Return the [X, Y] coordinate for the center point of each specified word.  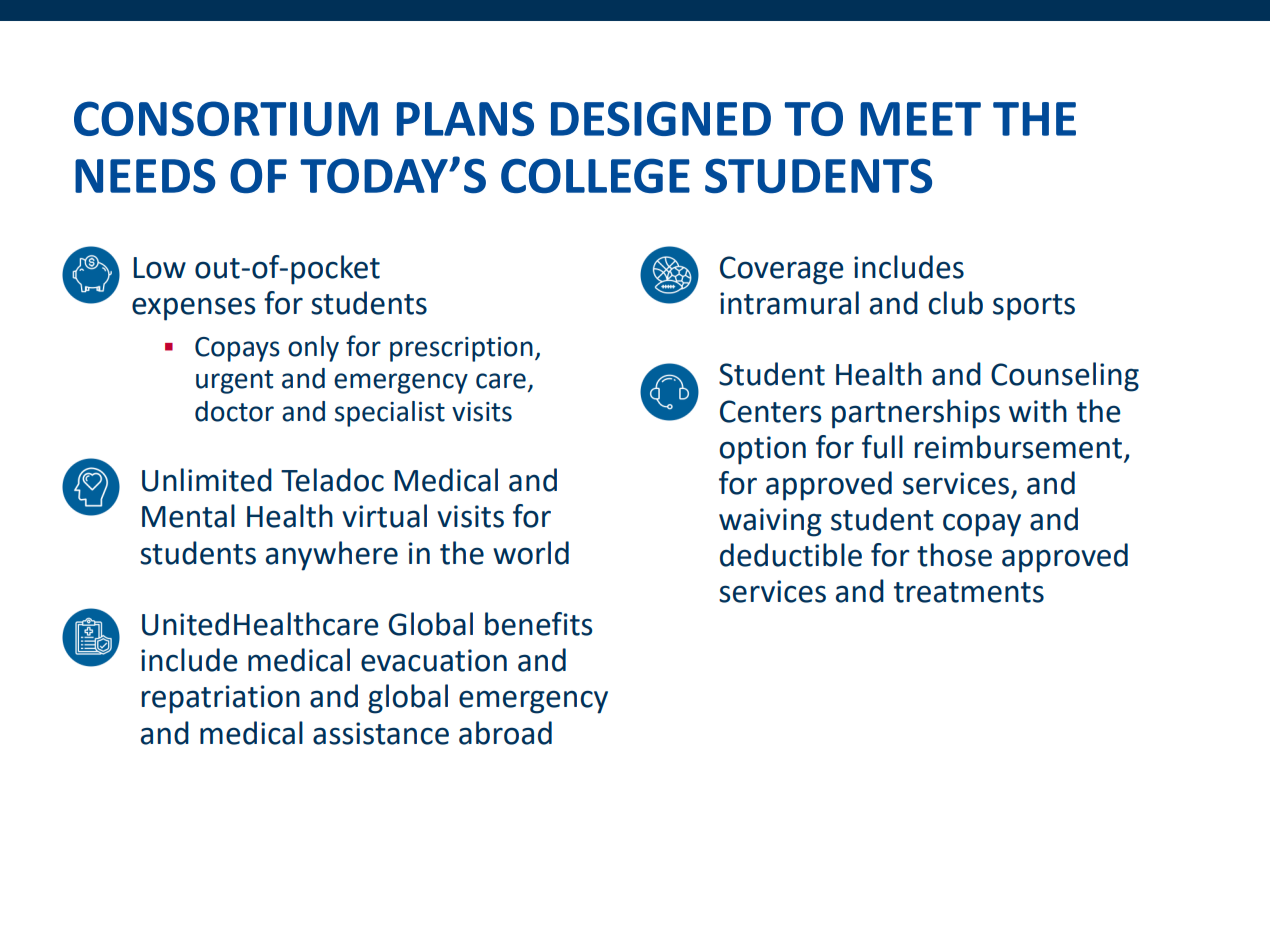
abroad [505, 733]
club [955, 303]
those [954, 555]
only [313, 349]
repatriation [221, 699]
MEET [920, 119]
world [531, 553]
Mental [188, 516]
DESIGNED [661, 118]
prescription [461, 349]
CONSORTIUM [226, 118]
